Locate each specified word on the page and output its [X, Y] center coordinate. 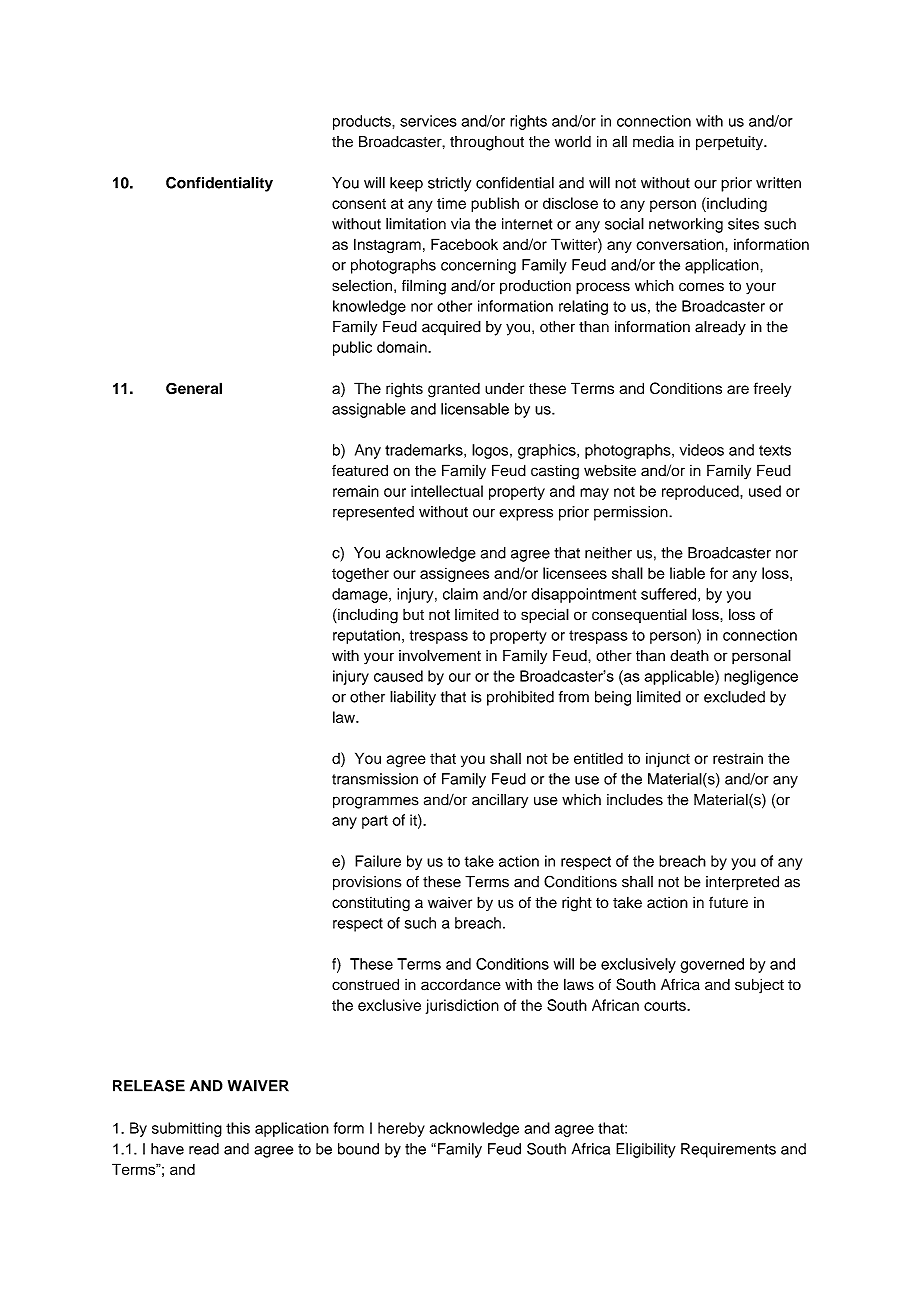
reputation [366, 636]
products [363, 122]
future [728, 902]
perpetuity [730, 143]
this [238, 1128]
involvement [440, 655]
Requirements [728, 1150]
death [689, 656]
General [194, 388]
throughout [487, 143]
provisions [367, 883]
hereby [401, 1129]
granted [454, 390]
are [738, 389]
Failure [378, 861]
